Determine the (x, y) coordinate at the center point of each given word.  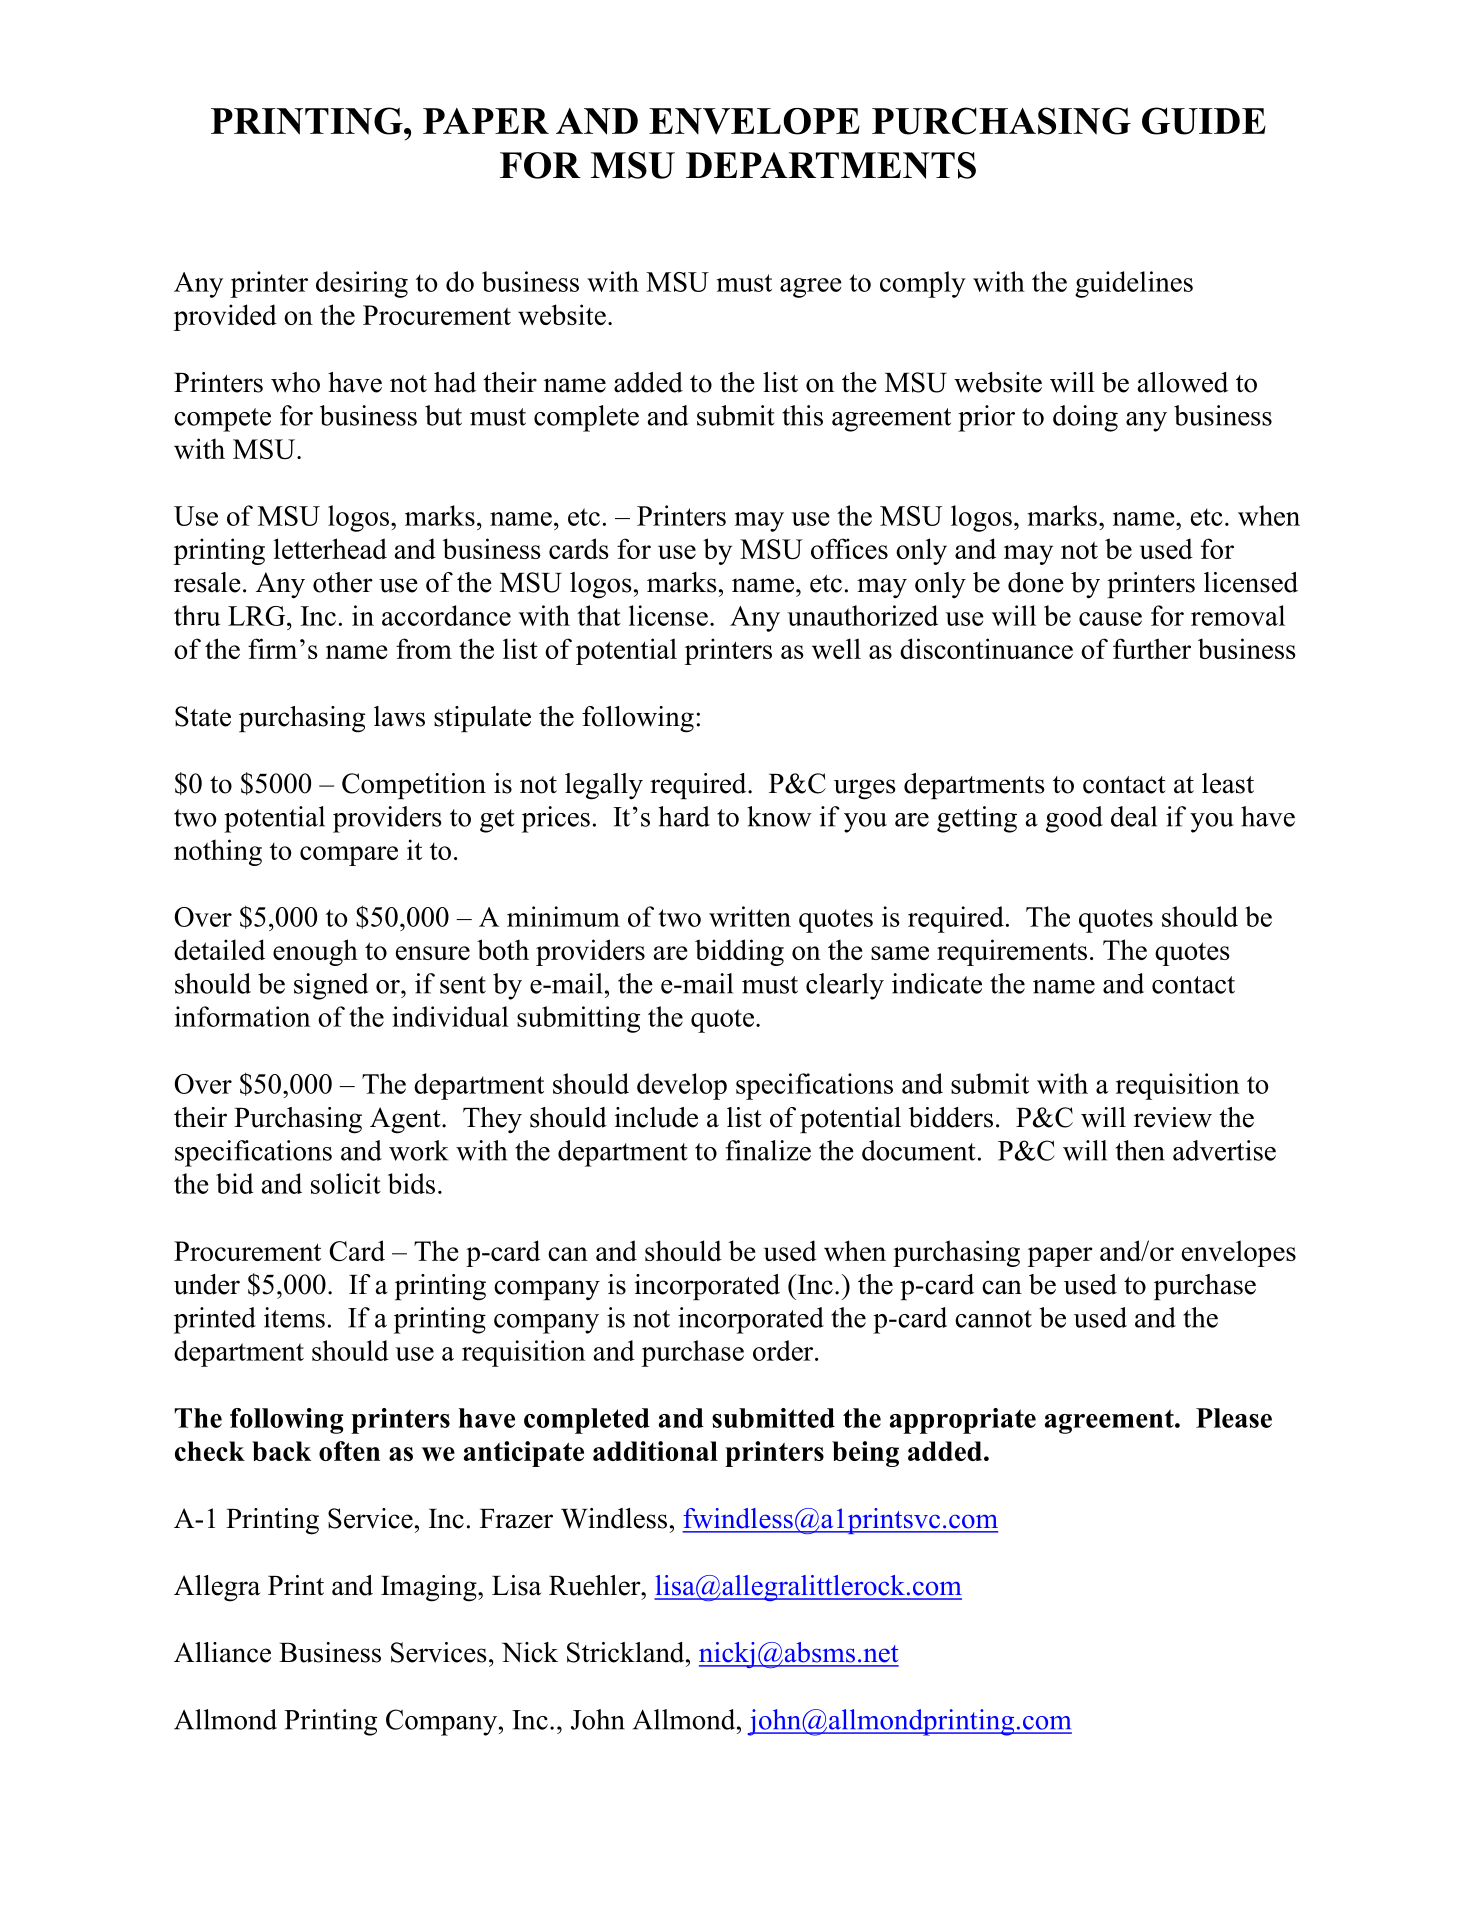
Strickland (627, 1652)
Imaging (430, 1588)
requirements (1012, 952)
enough (315, 952)
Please (1234, 1418)
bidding (739, 952)
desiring (362, 284)
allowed (1183, 382)
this (802, 415)
